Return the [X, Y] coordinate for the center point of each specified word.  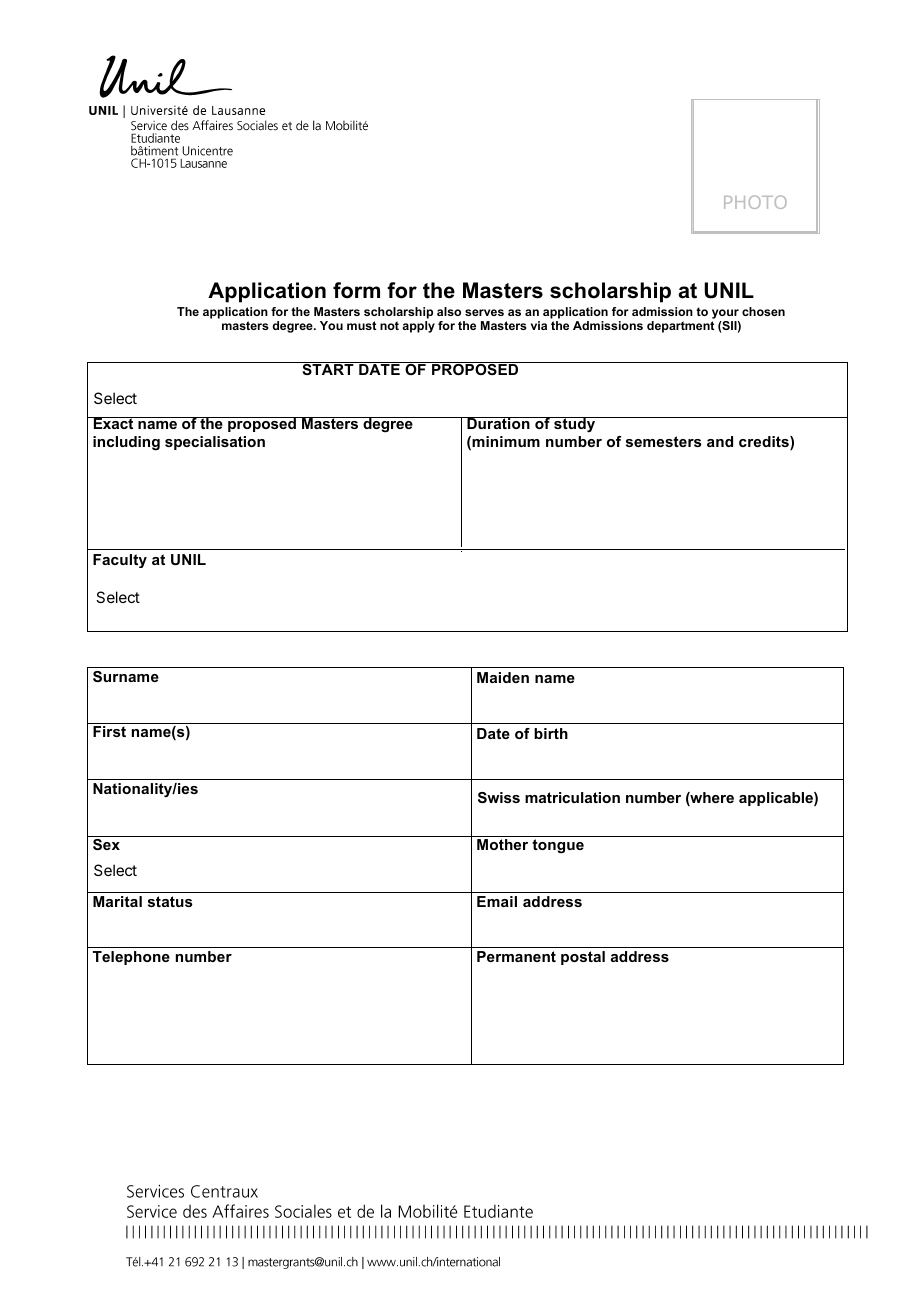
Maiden [503, 677]
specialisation [215, 443]
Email [497, 901]
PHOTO [755, 202]
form [356, 290]
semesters [664, 441]
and [720, 441]
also [449, 311]
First [109, 731]
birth [551, 733]
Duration [498, 423]
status [170, 901]
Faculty [120, 561]
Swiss [499, 797]
